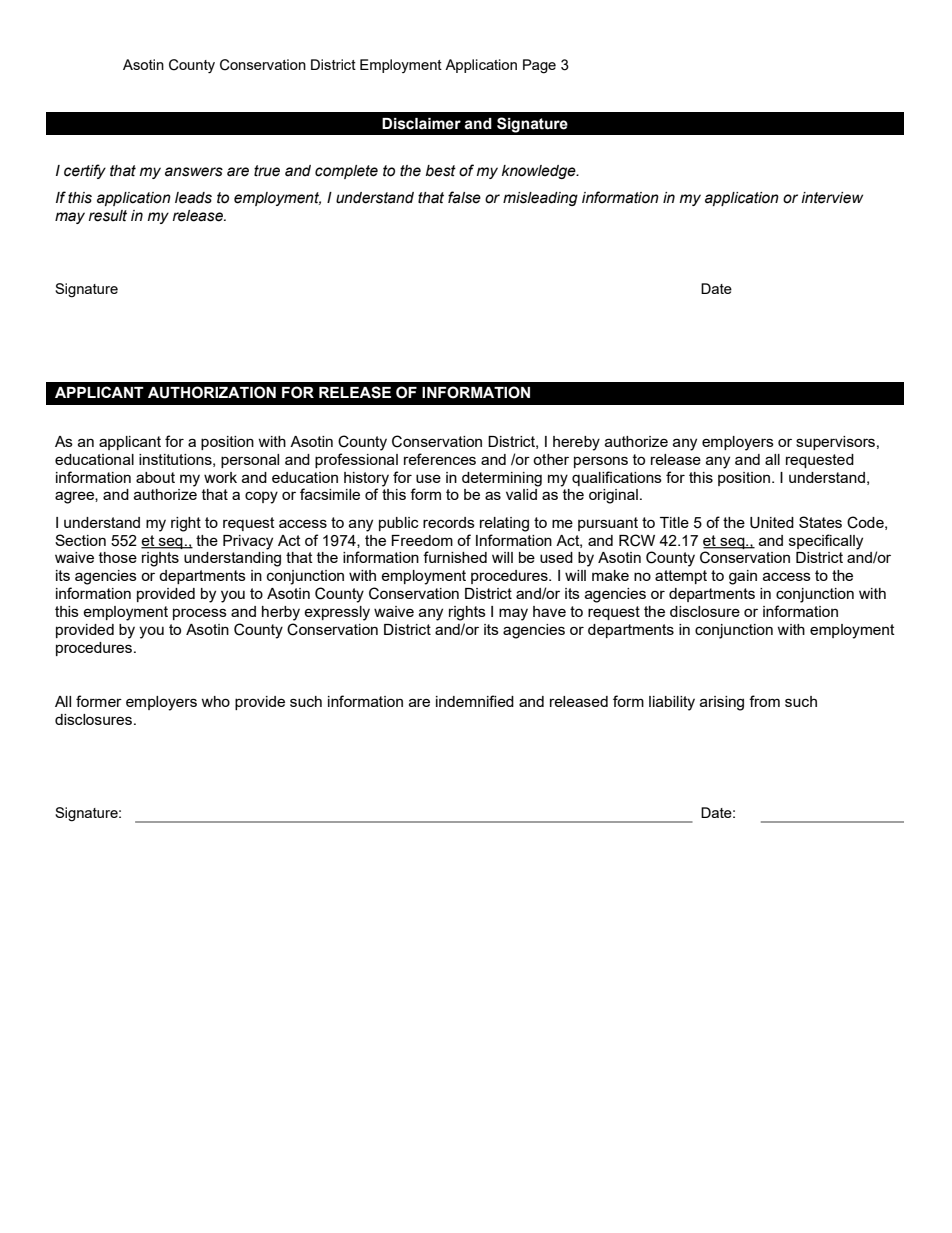  I want to click on Page, so click(539, 66).
